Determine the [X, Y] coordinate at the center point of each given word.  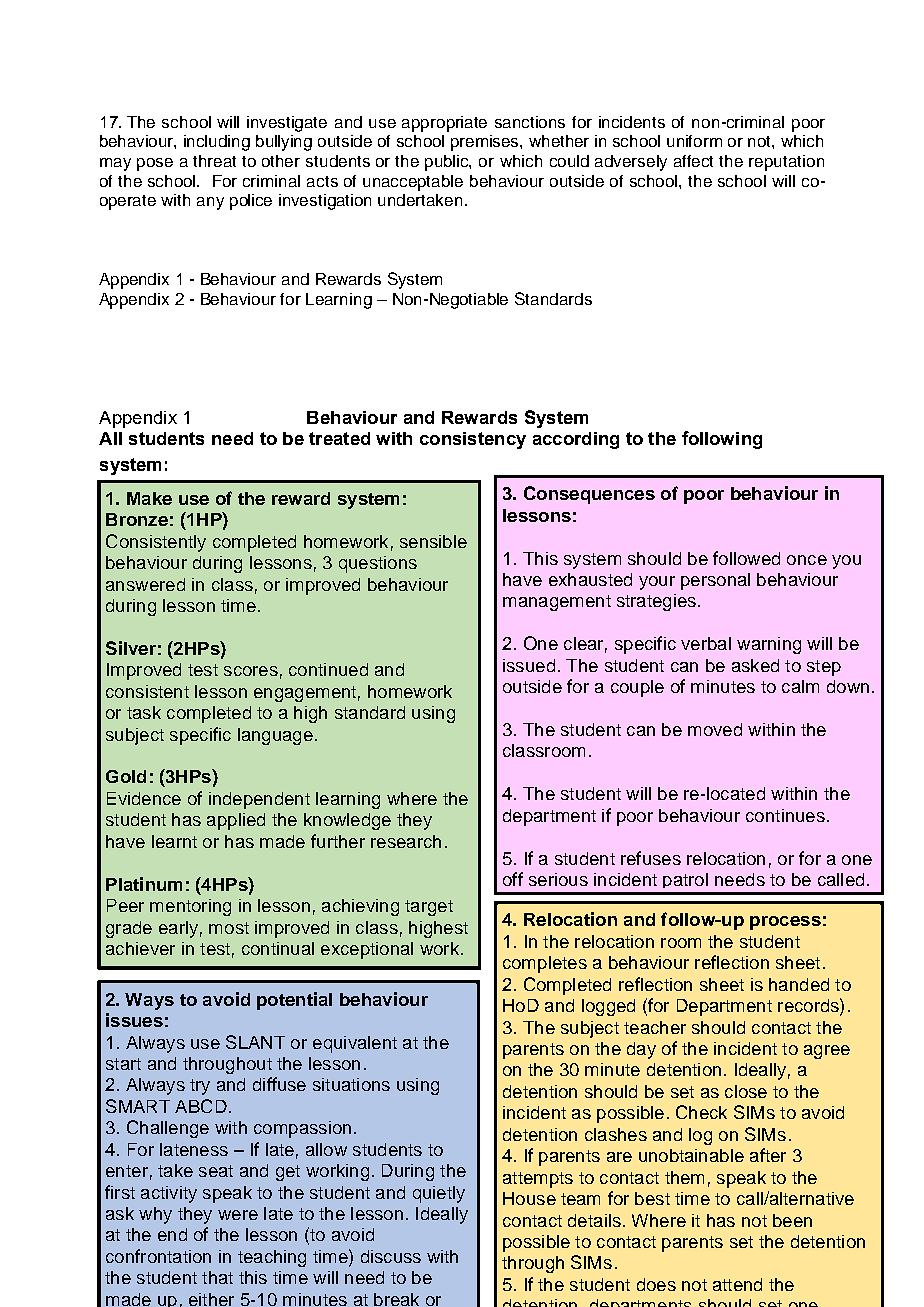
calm [800, 686]
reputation [786, 163]
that [217, 1277]
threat [214, 161]
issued [529, 665]
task [144, 712]
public [448, 163]
